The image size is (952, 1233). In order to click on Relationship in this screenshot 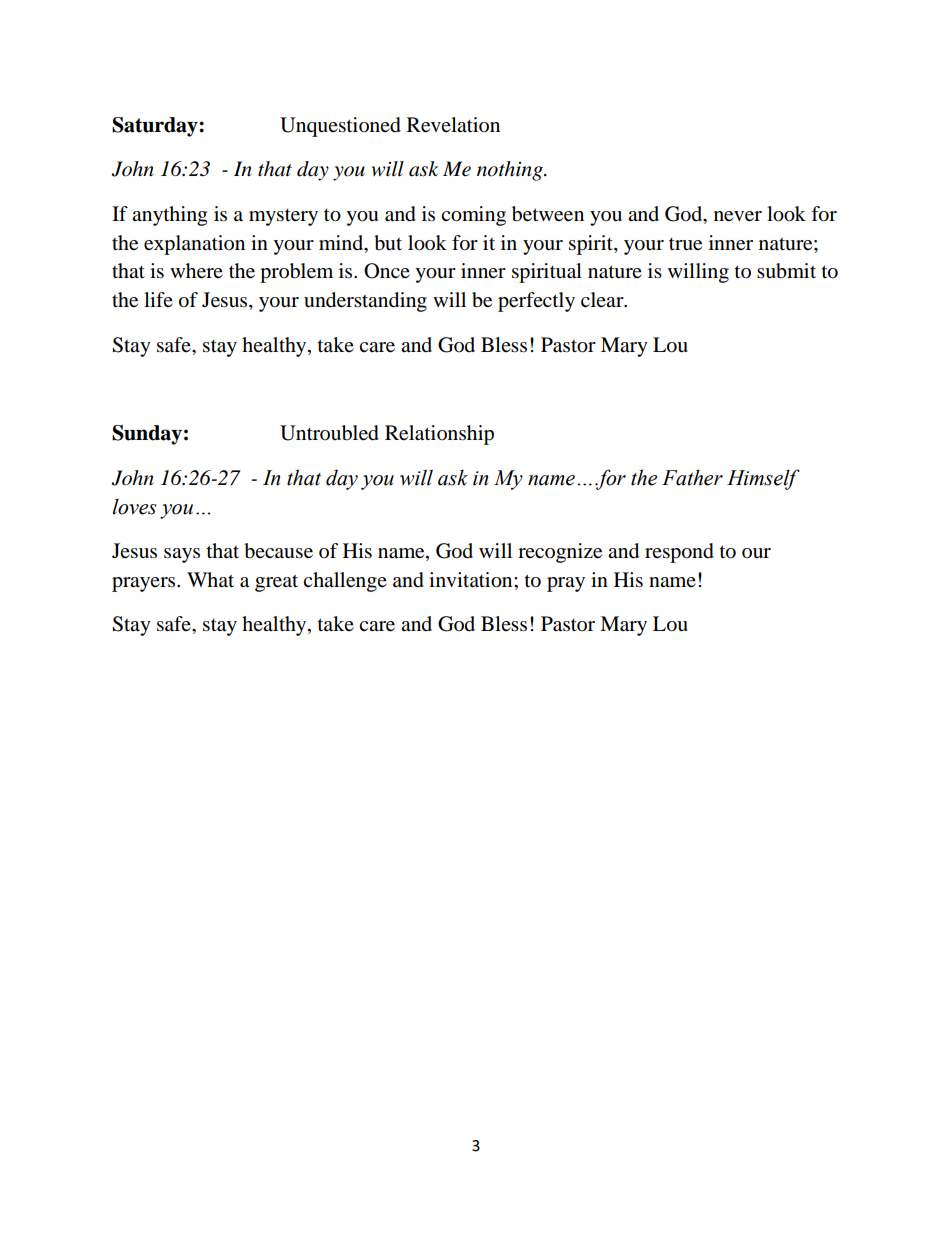, I will do `click(439, 435)`.
